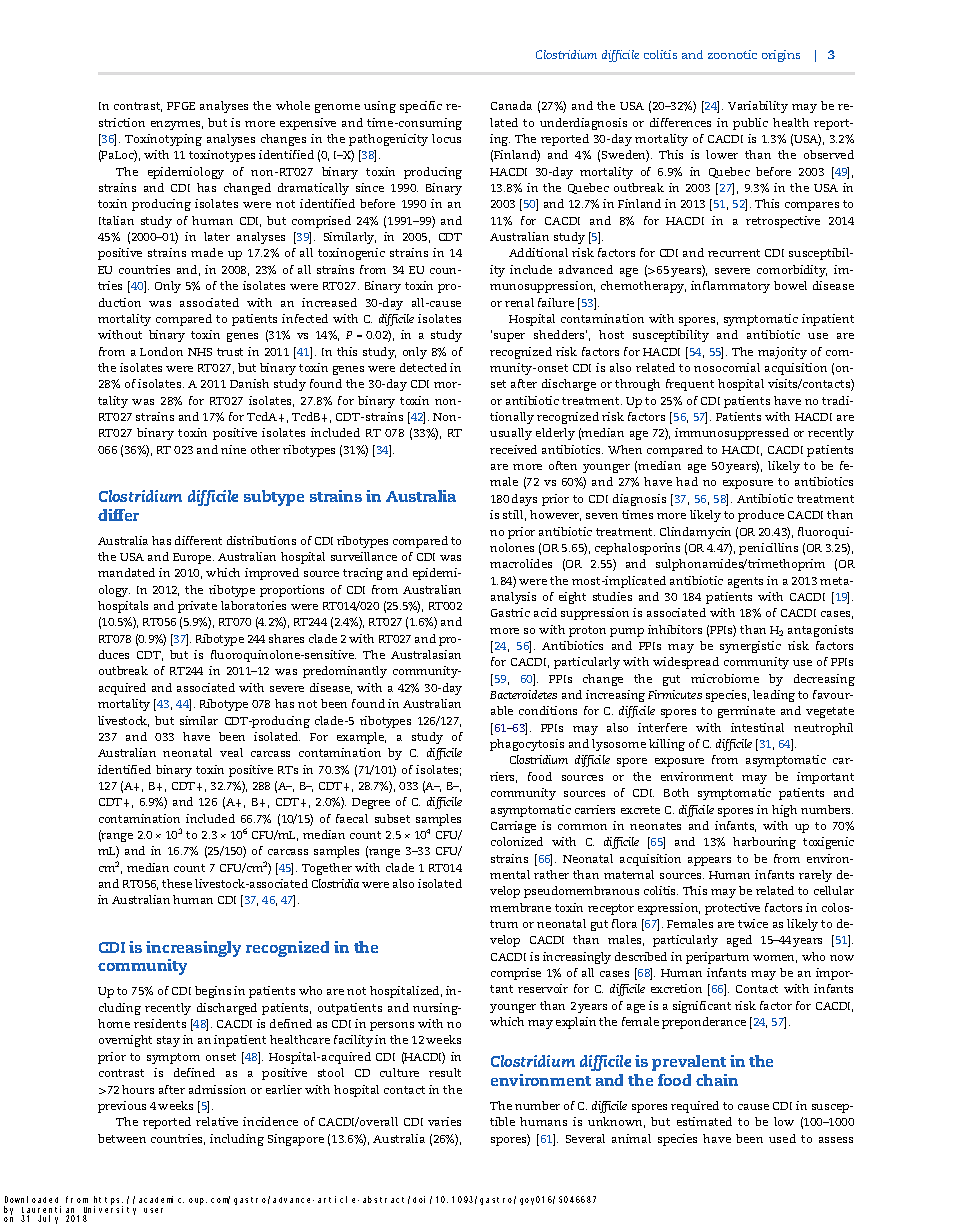  Describe the element at coordinates (513, 449) in the page. I see `received` at that location.
